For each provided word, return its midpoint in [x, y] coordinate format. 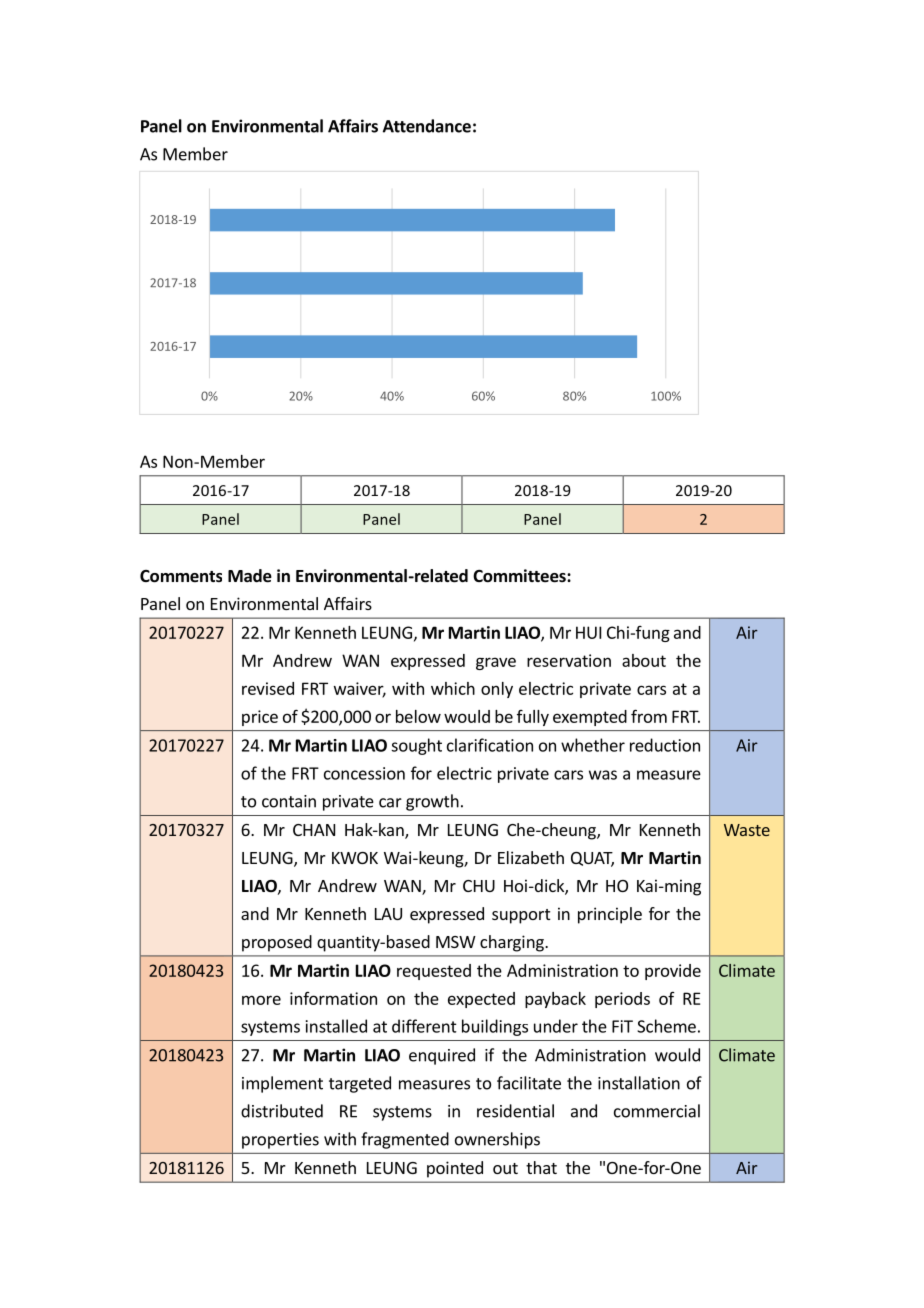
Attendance [427, 126]
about [644, 660]
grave [496, 663]
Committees [520, 576]
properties [280, 1141]
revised [268, 688]
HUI [588, 632]
